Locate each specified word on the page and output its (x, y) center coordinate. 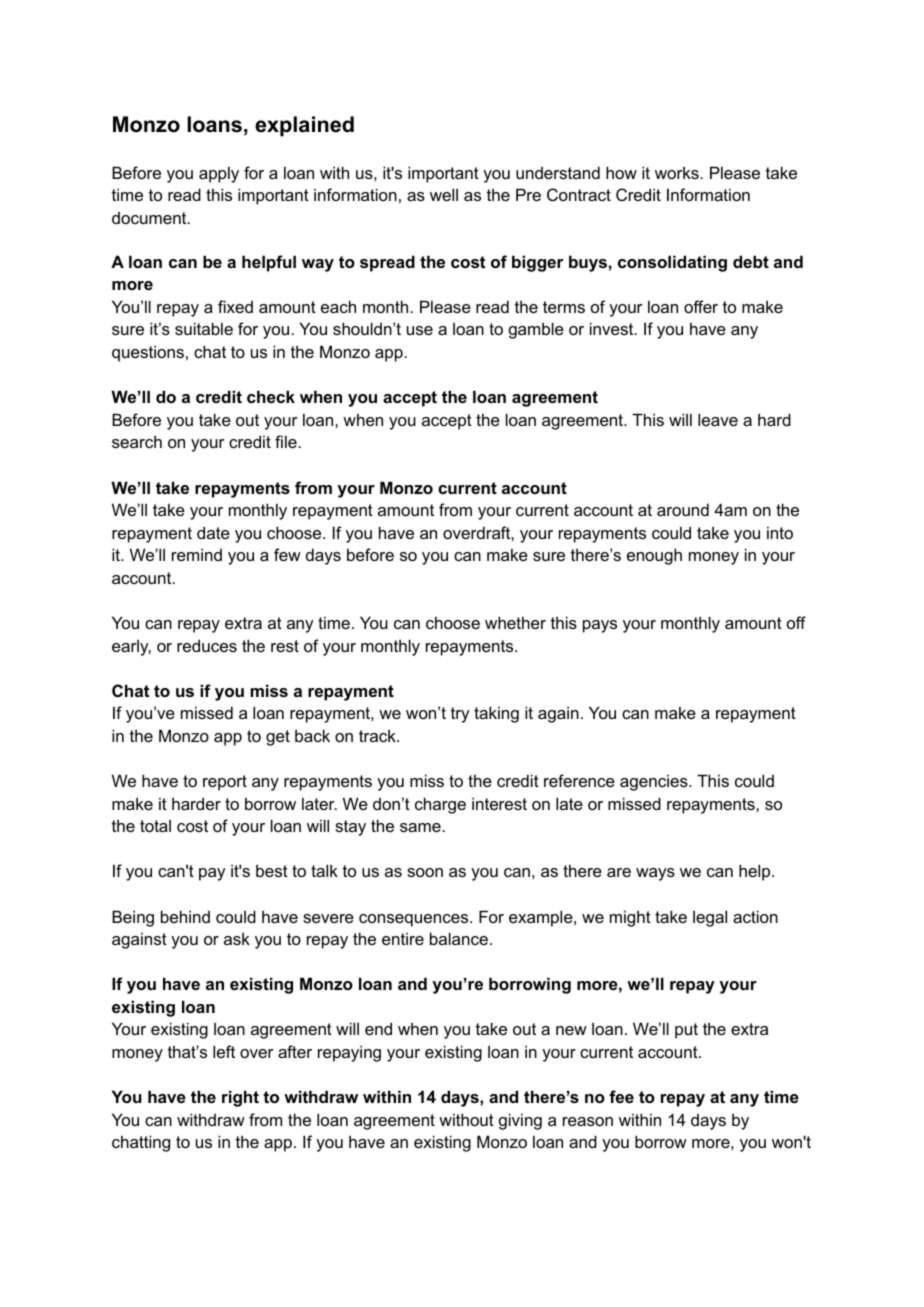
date (213, 532)
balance (459, 938)
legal (710, 918)
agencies (655, 782)
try (460, 715)
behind (185, 916)
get (278, 738)
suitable (204, 328)
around (683, 509)
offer (701, 306)
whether (515, 622)
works (678, 172)
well (444, 194)
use (420, 330)
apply (219, 174)
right (240, 1098)
